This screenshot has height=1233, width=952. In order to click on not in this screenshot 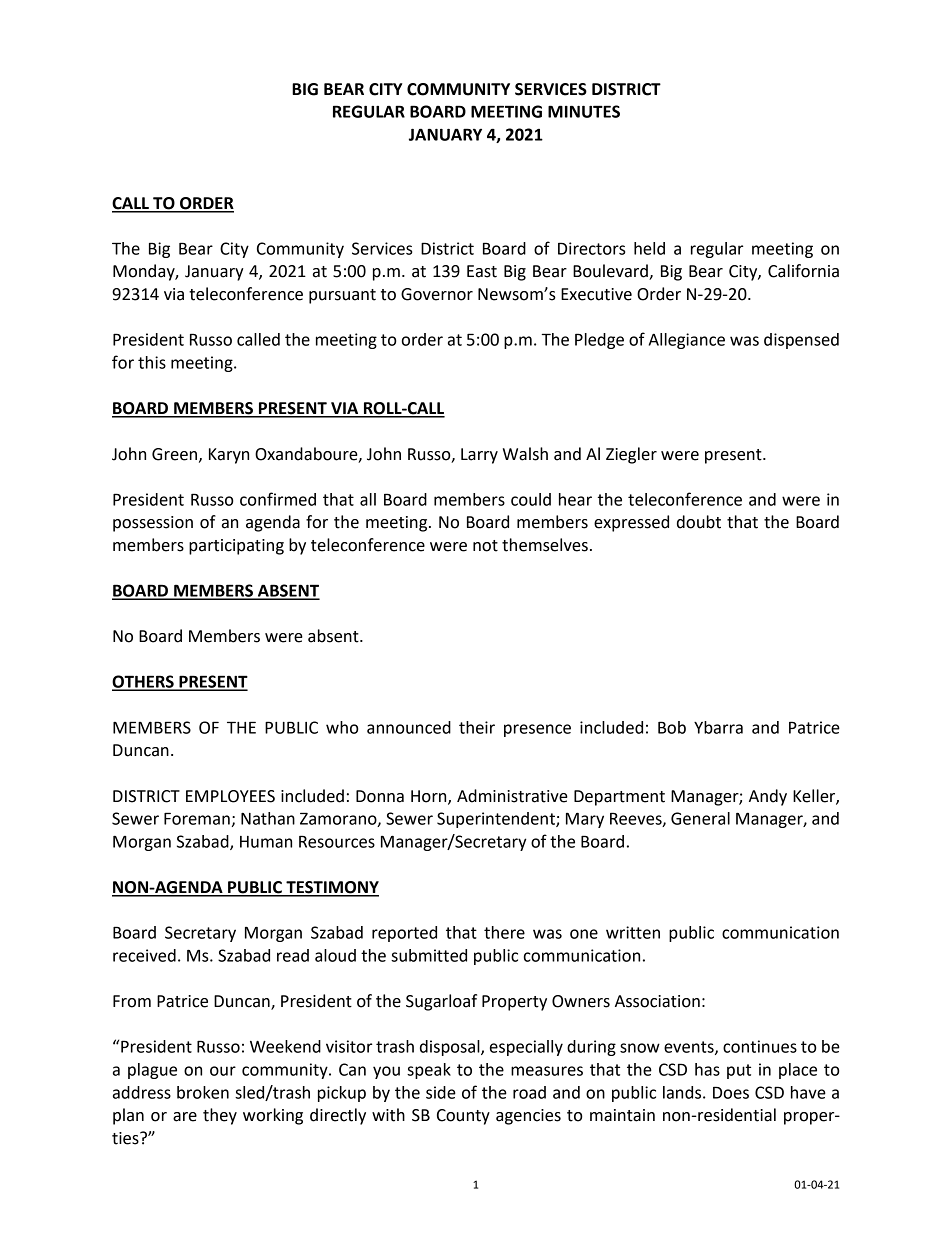, I will do `click(485, 546)`.
